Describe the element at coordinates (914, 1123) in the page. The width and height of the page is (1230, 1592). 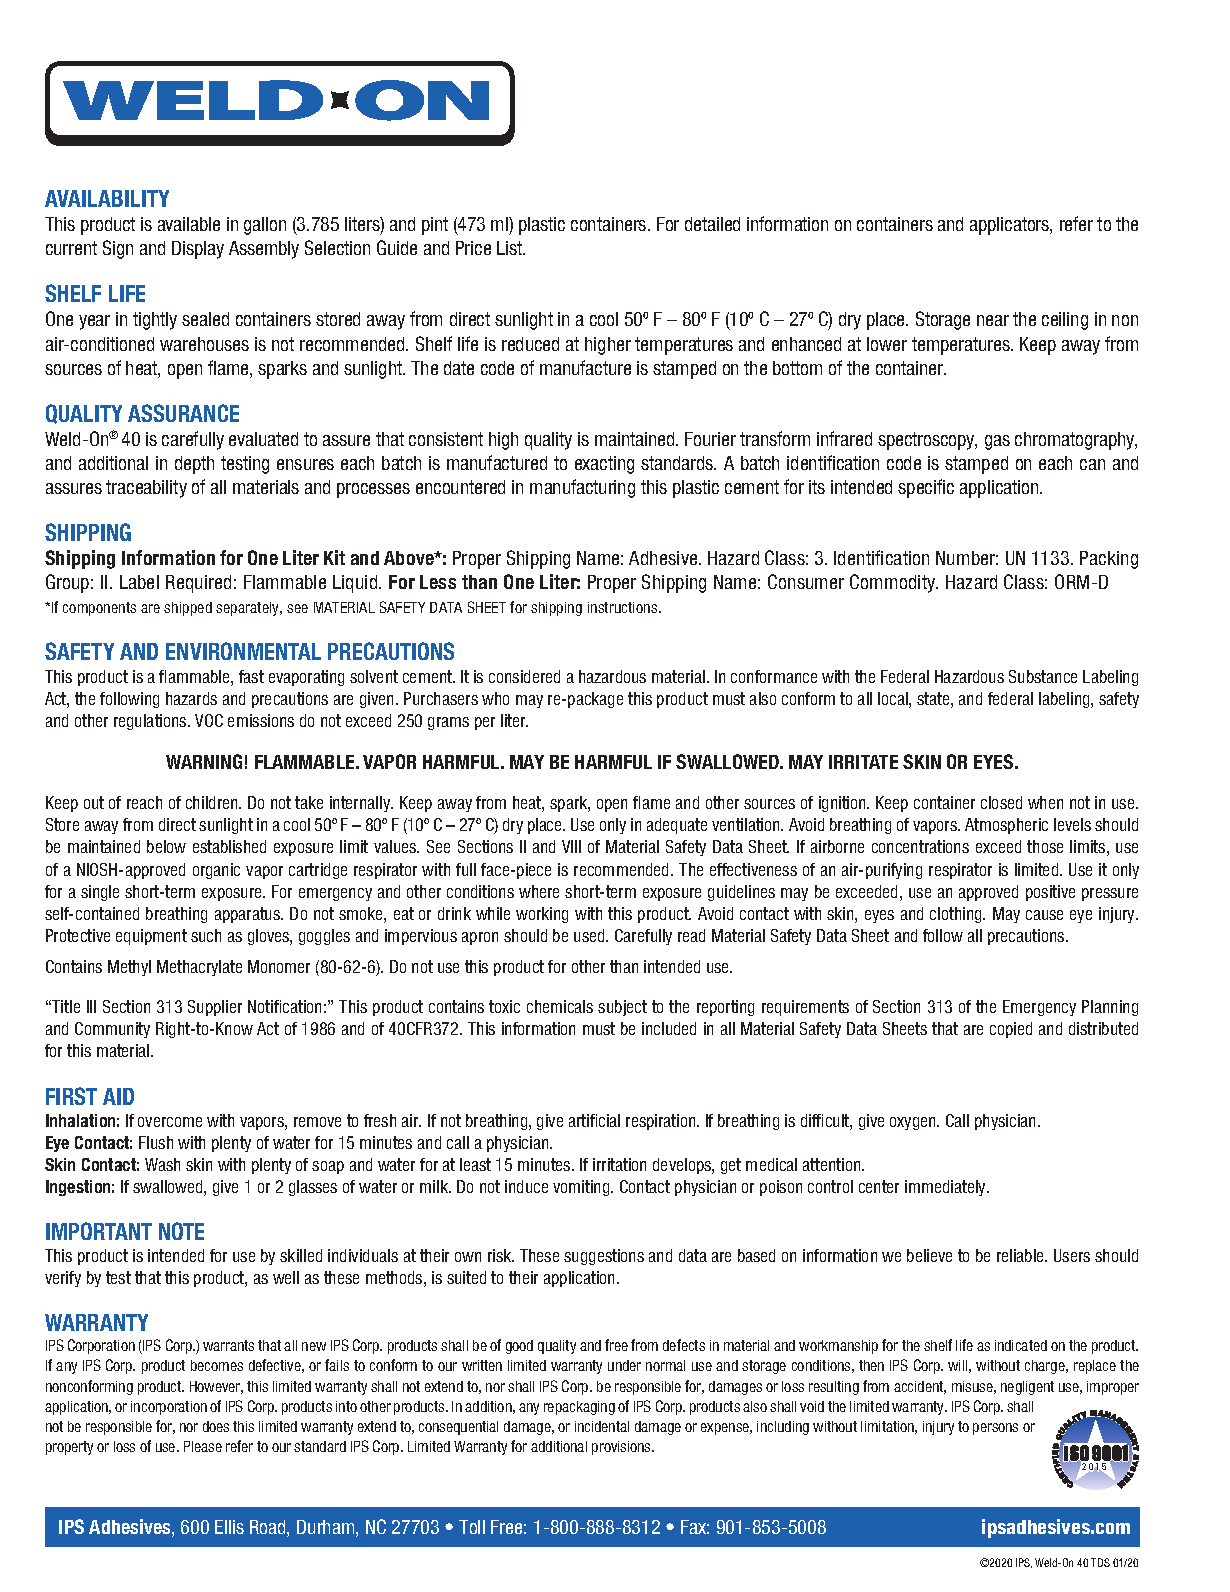
I see `oxygen` at that location.
